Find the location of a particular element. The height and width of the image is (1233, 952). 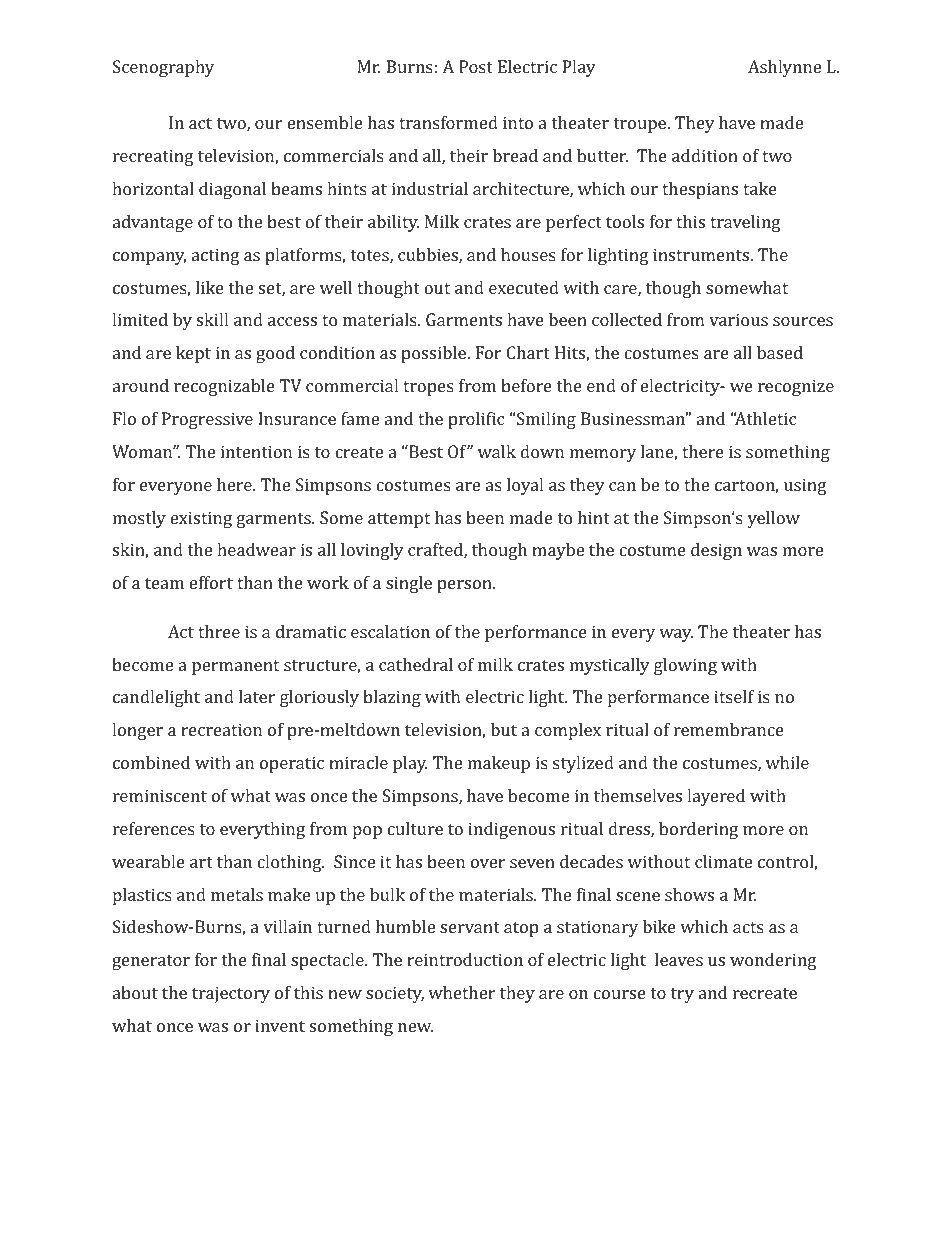

addition is located at coordinates (705, 155).
